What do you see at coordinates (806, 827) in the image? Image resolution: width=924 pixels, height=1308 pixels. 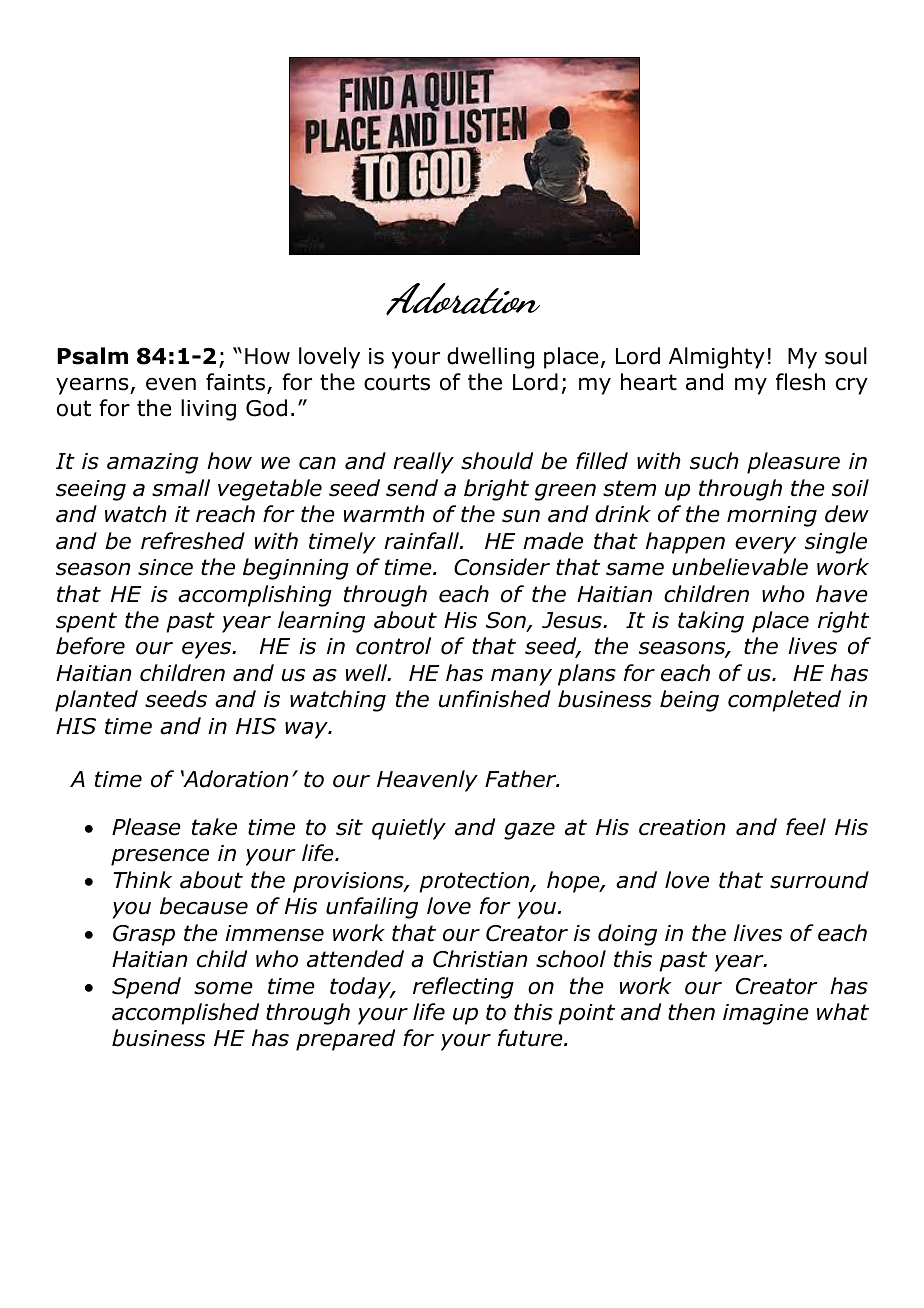 I see `feel` at bounding box center [806, 827].
